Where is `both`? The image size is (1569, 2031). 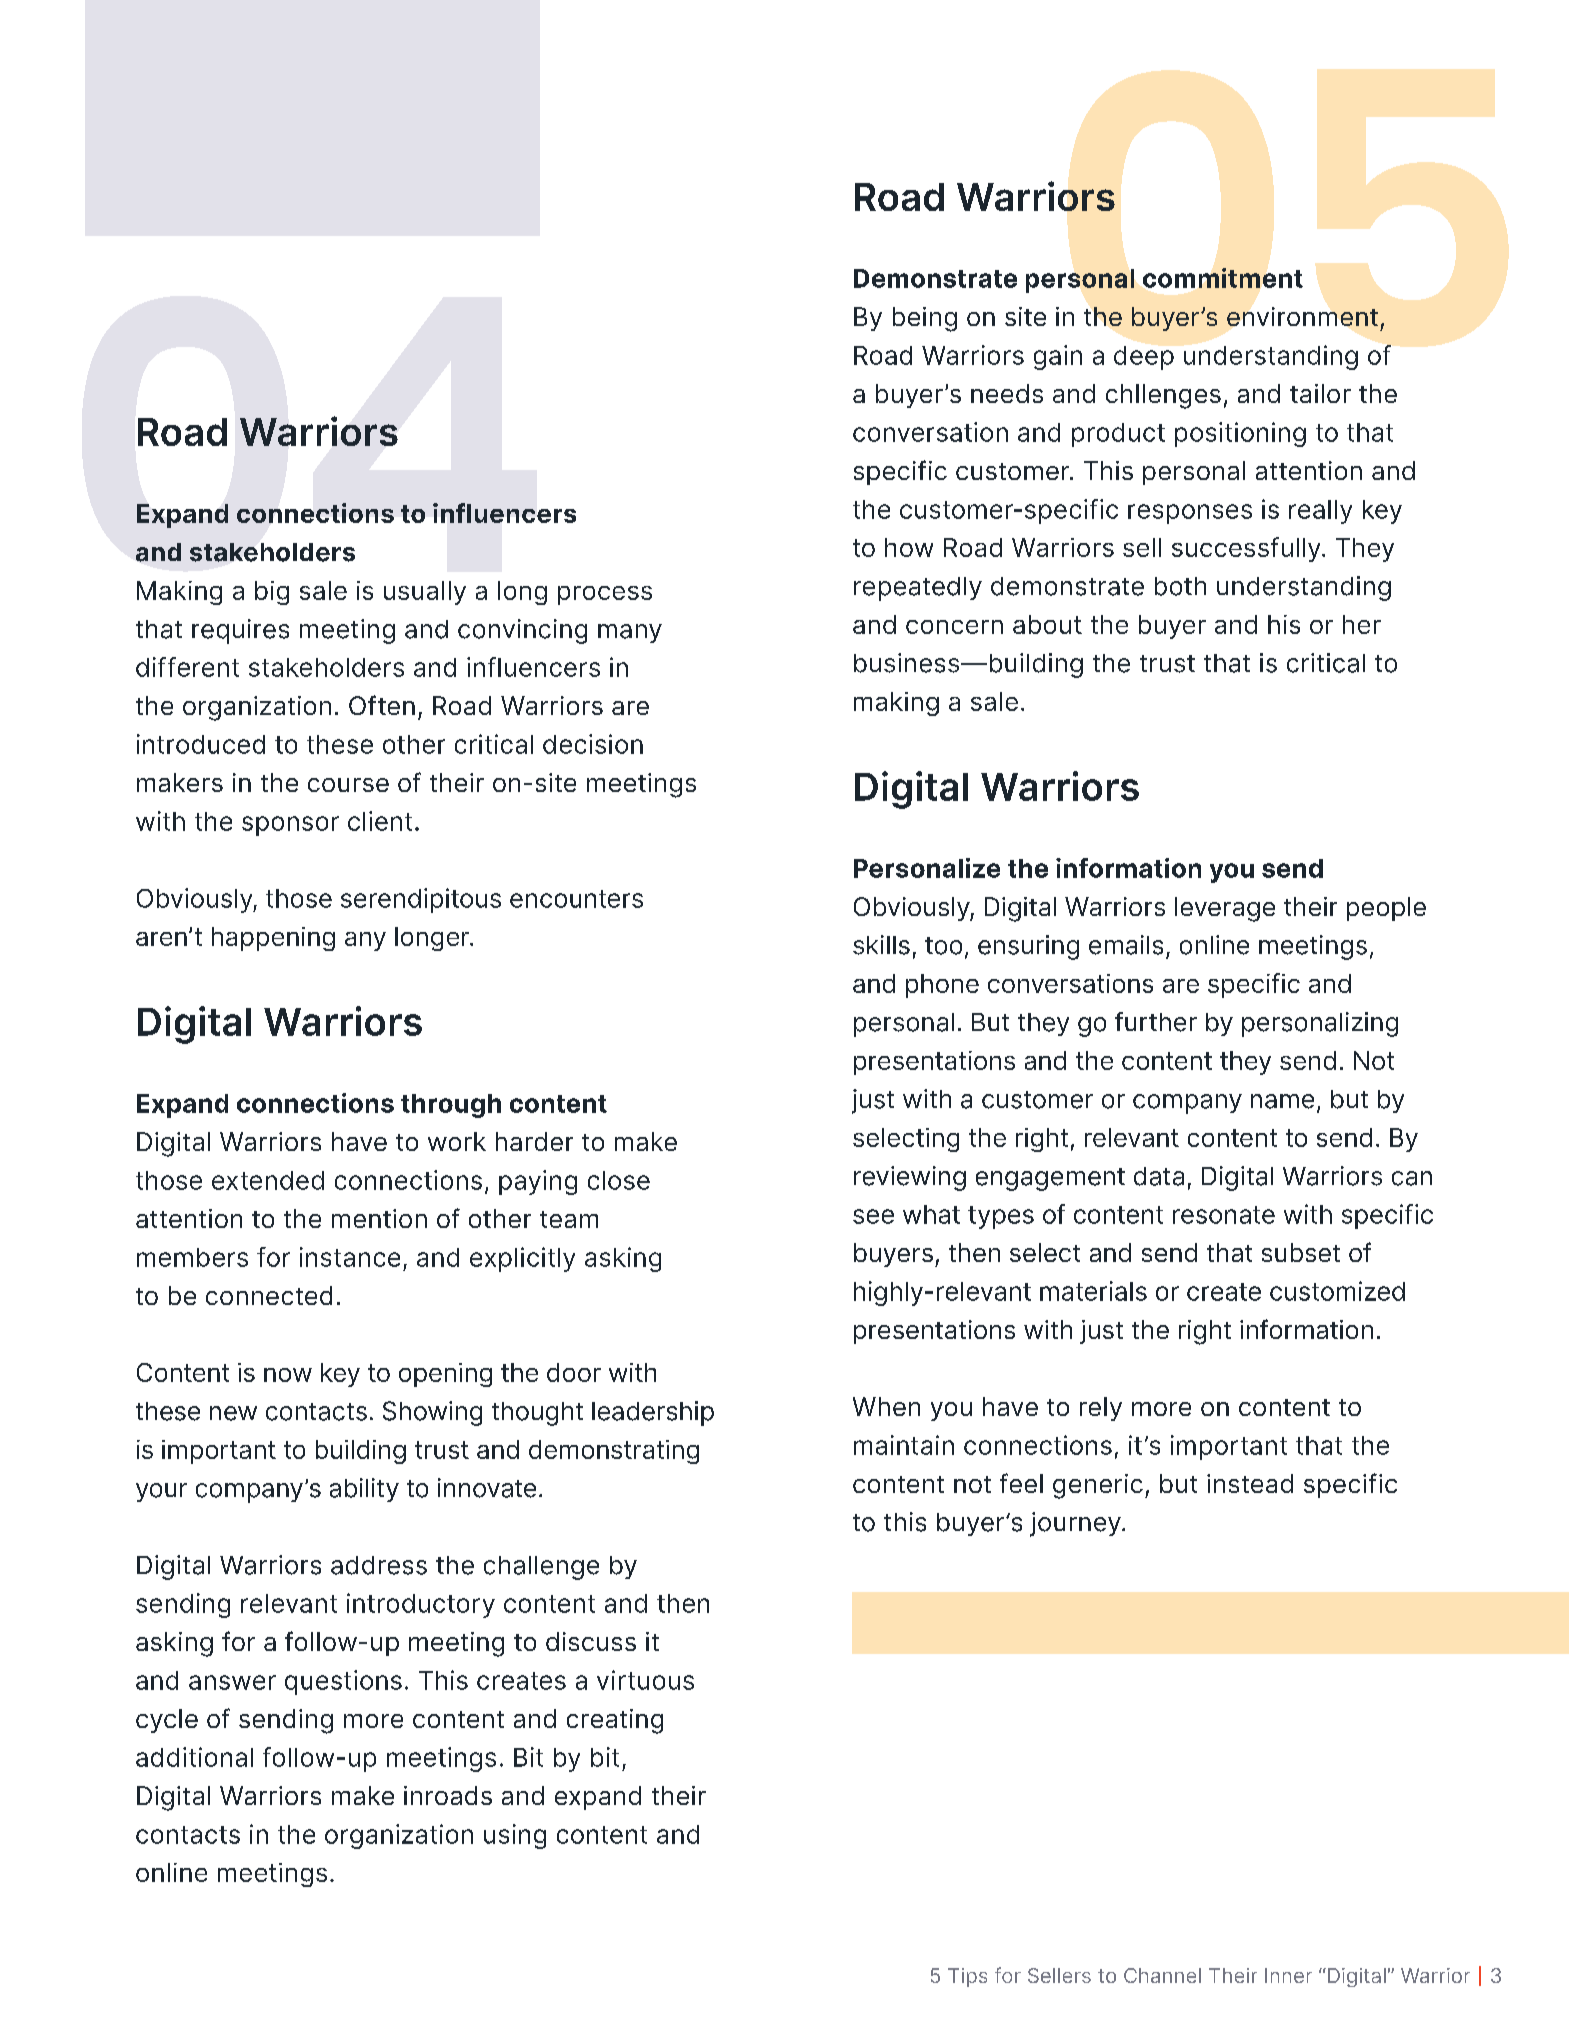
both is located at coordinates (1180, 586).
